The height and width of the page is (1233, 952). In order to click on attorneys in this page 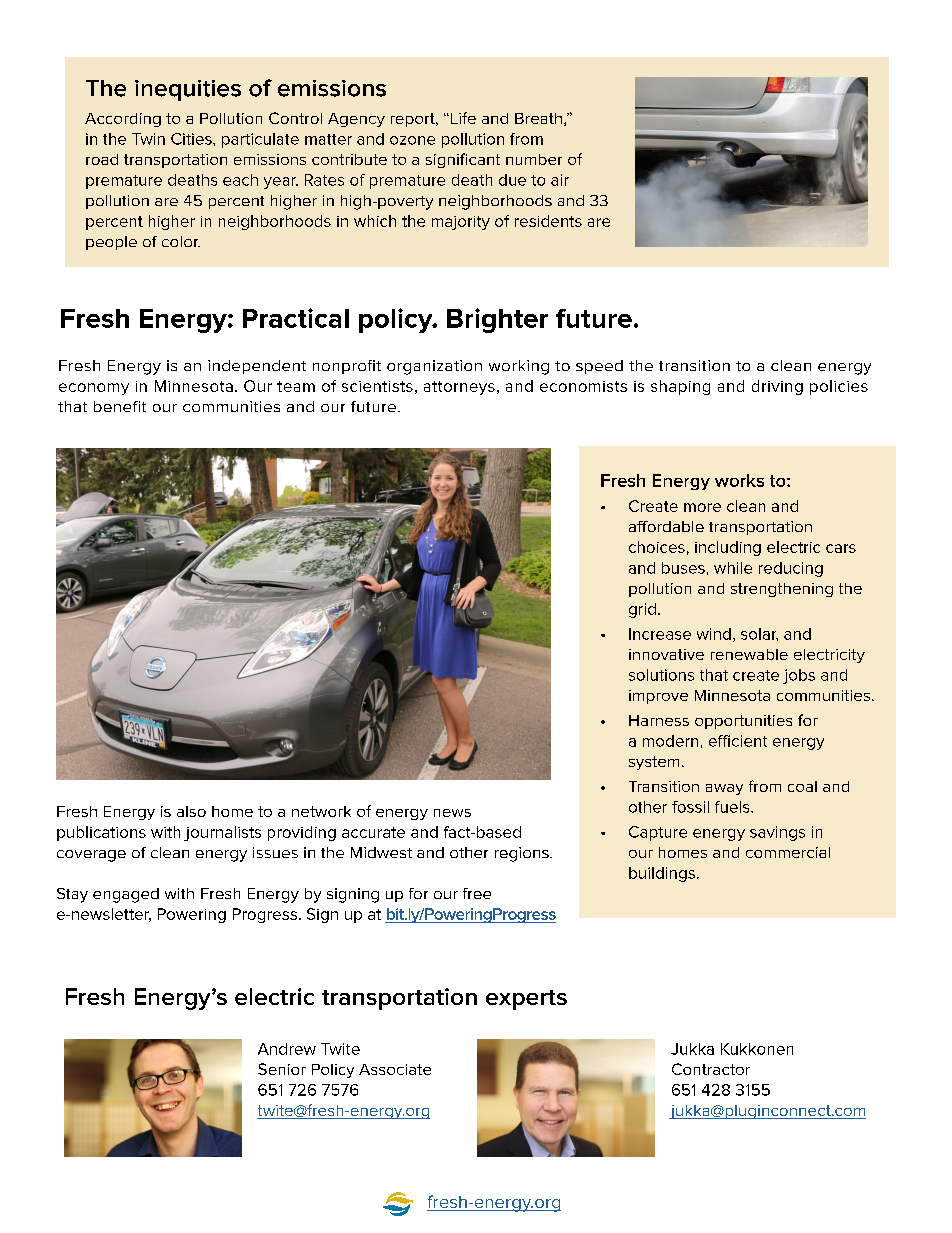, I will do `click(459, 388)`.
